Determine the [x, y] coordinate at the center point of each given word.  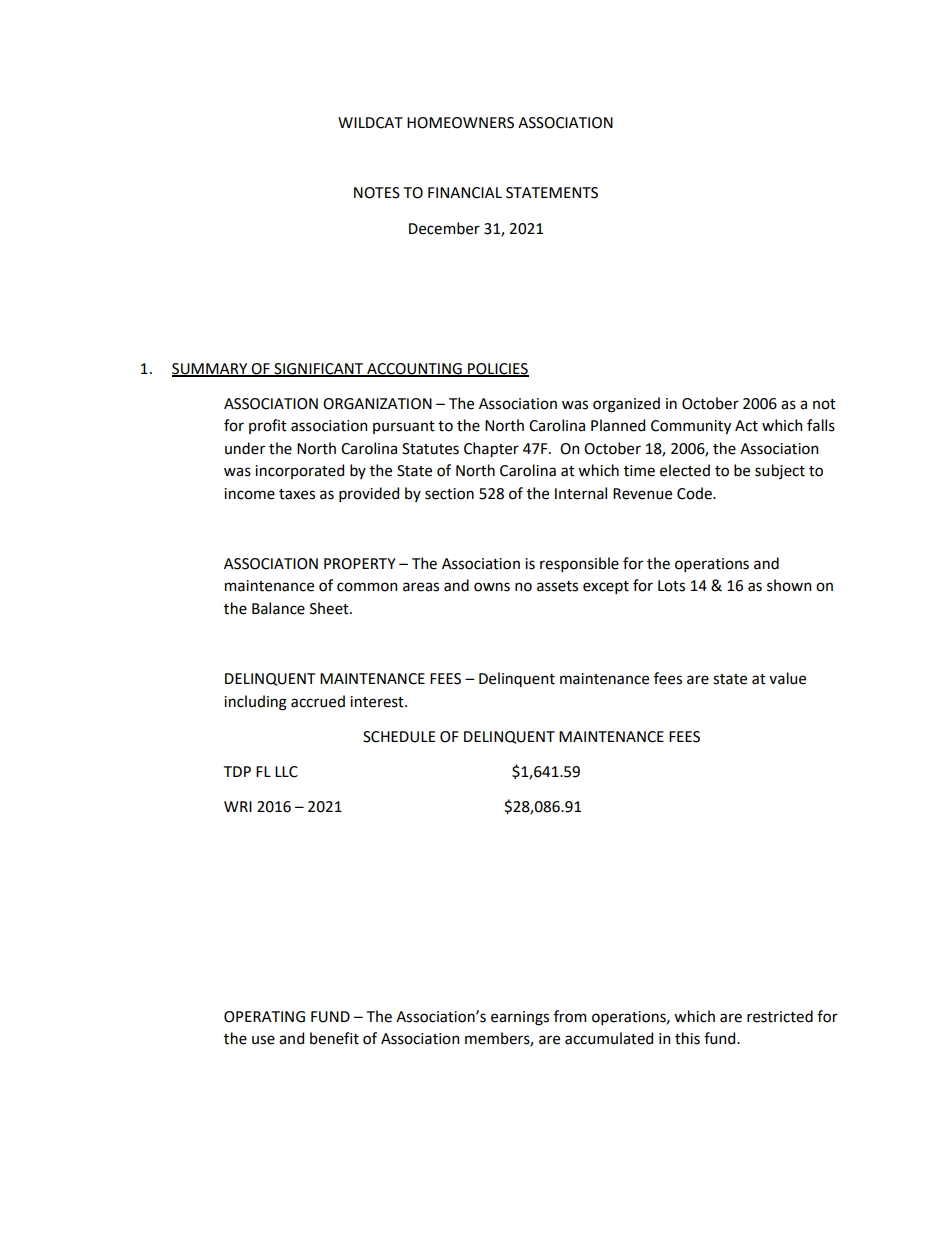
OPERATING [264, 1017]
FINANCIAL [465, 193]
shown [789, 585]
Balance [278, 608]
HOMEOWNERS [460, 123]
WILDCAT [370, 123]
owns [492, 587]
